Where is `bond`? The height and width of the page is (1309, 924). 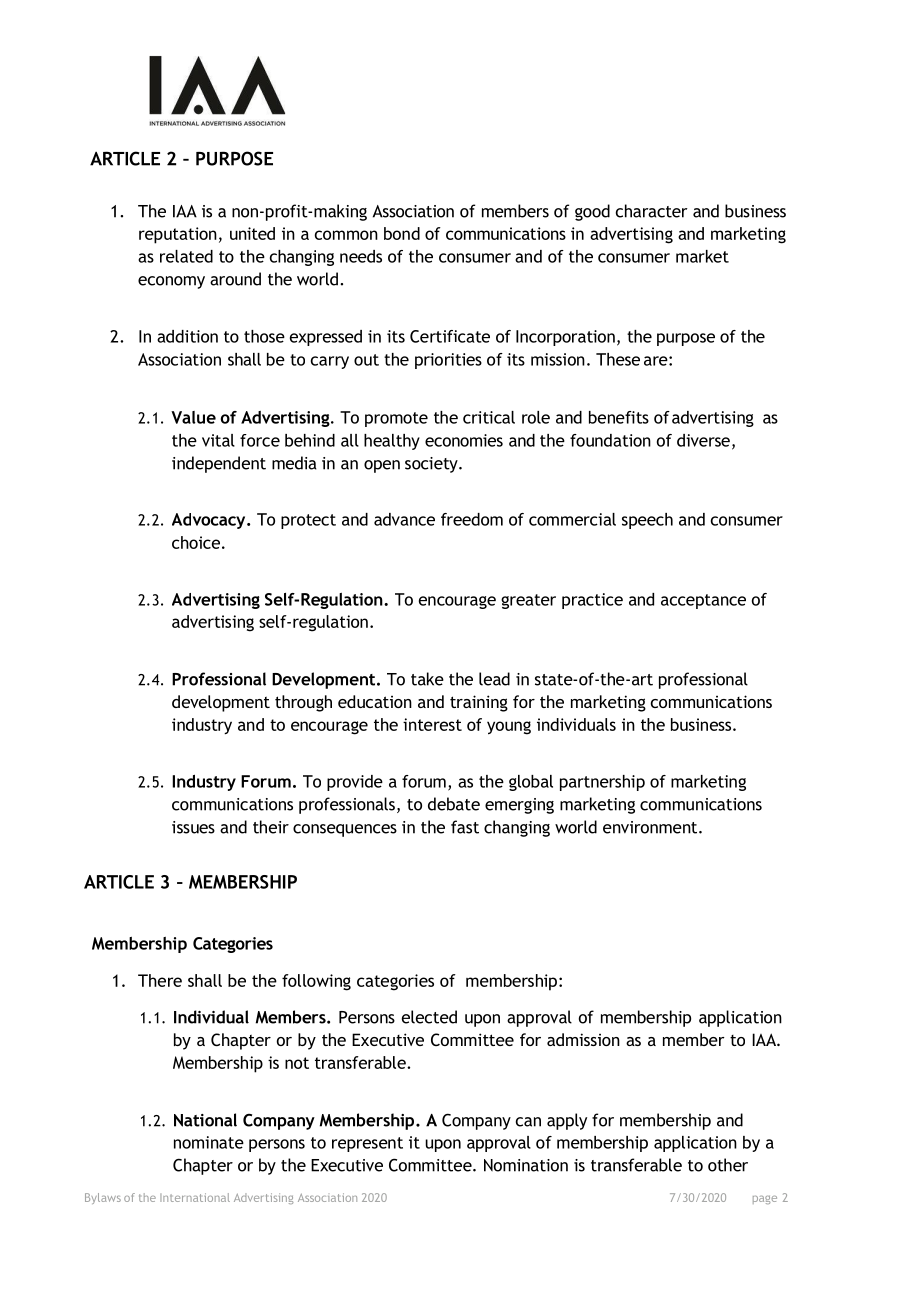 bond is located at coordinates (402, 233).
